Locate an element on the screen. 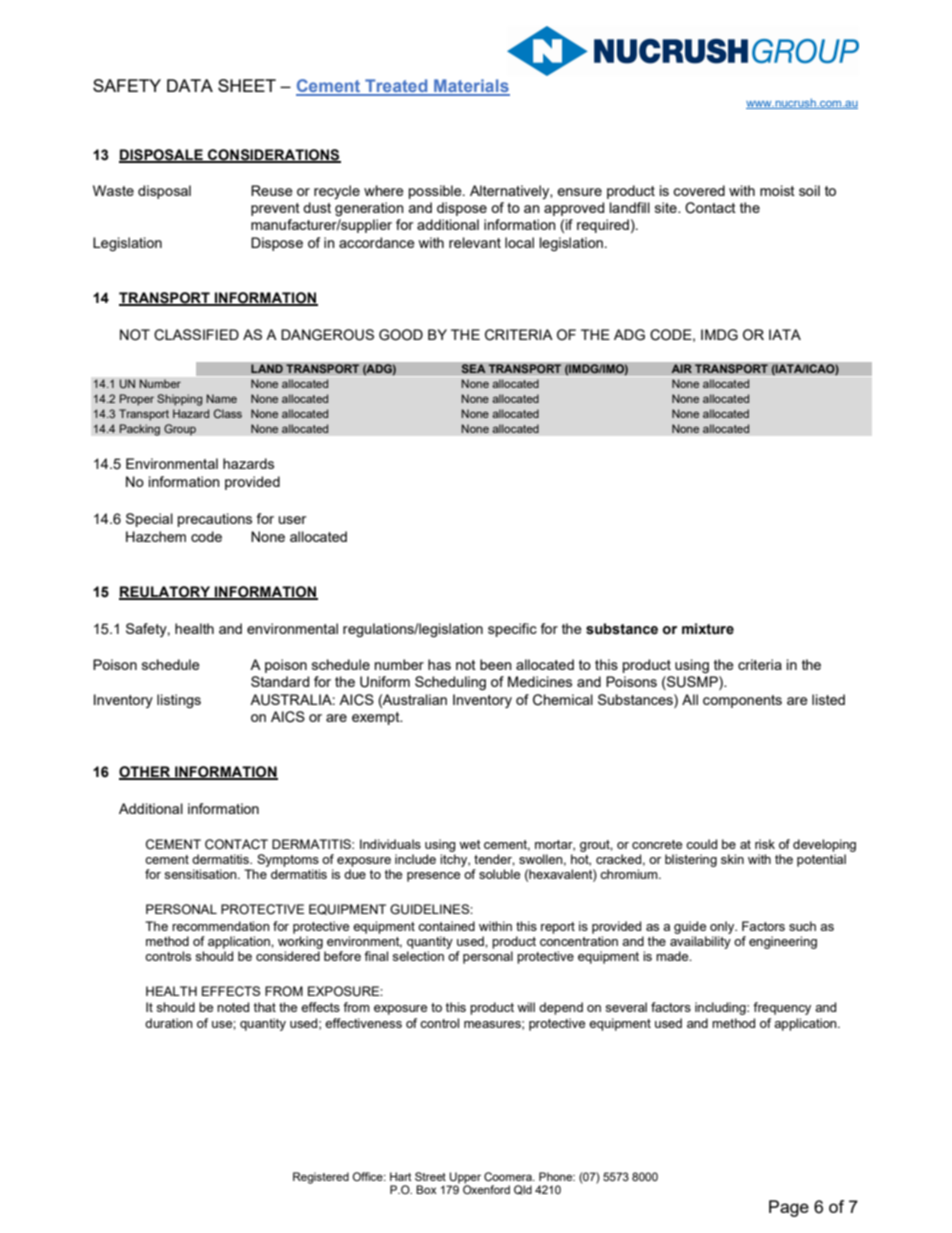 This screenshot has width=952, height=1233. moist is located at coordinates (777, 190).
